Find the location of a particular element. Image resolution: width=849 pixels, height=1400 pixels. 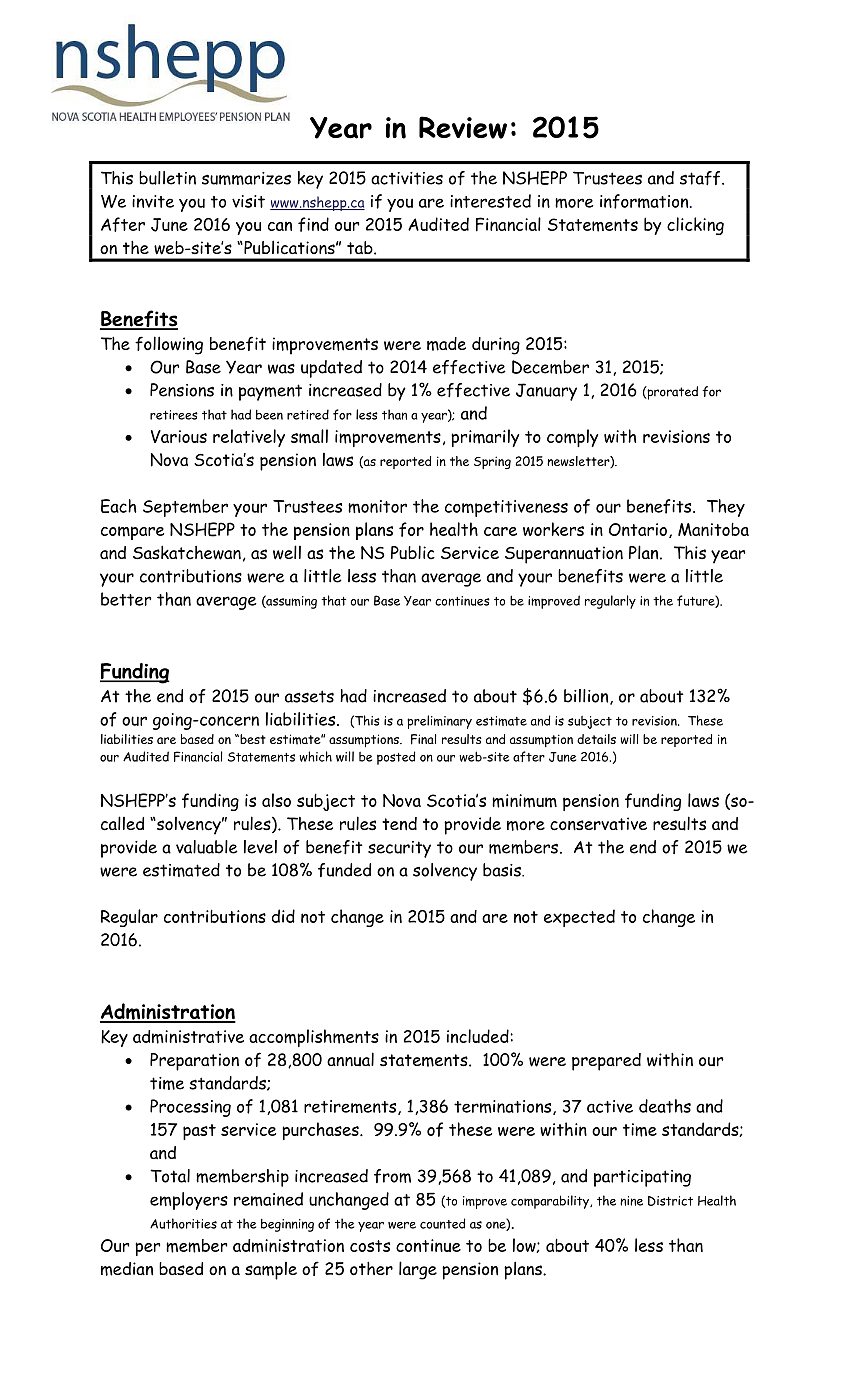

information is located at coordinates (645, 201).
